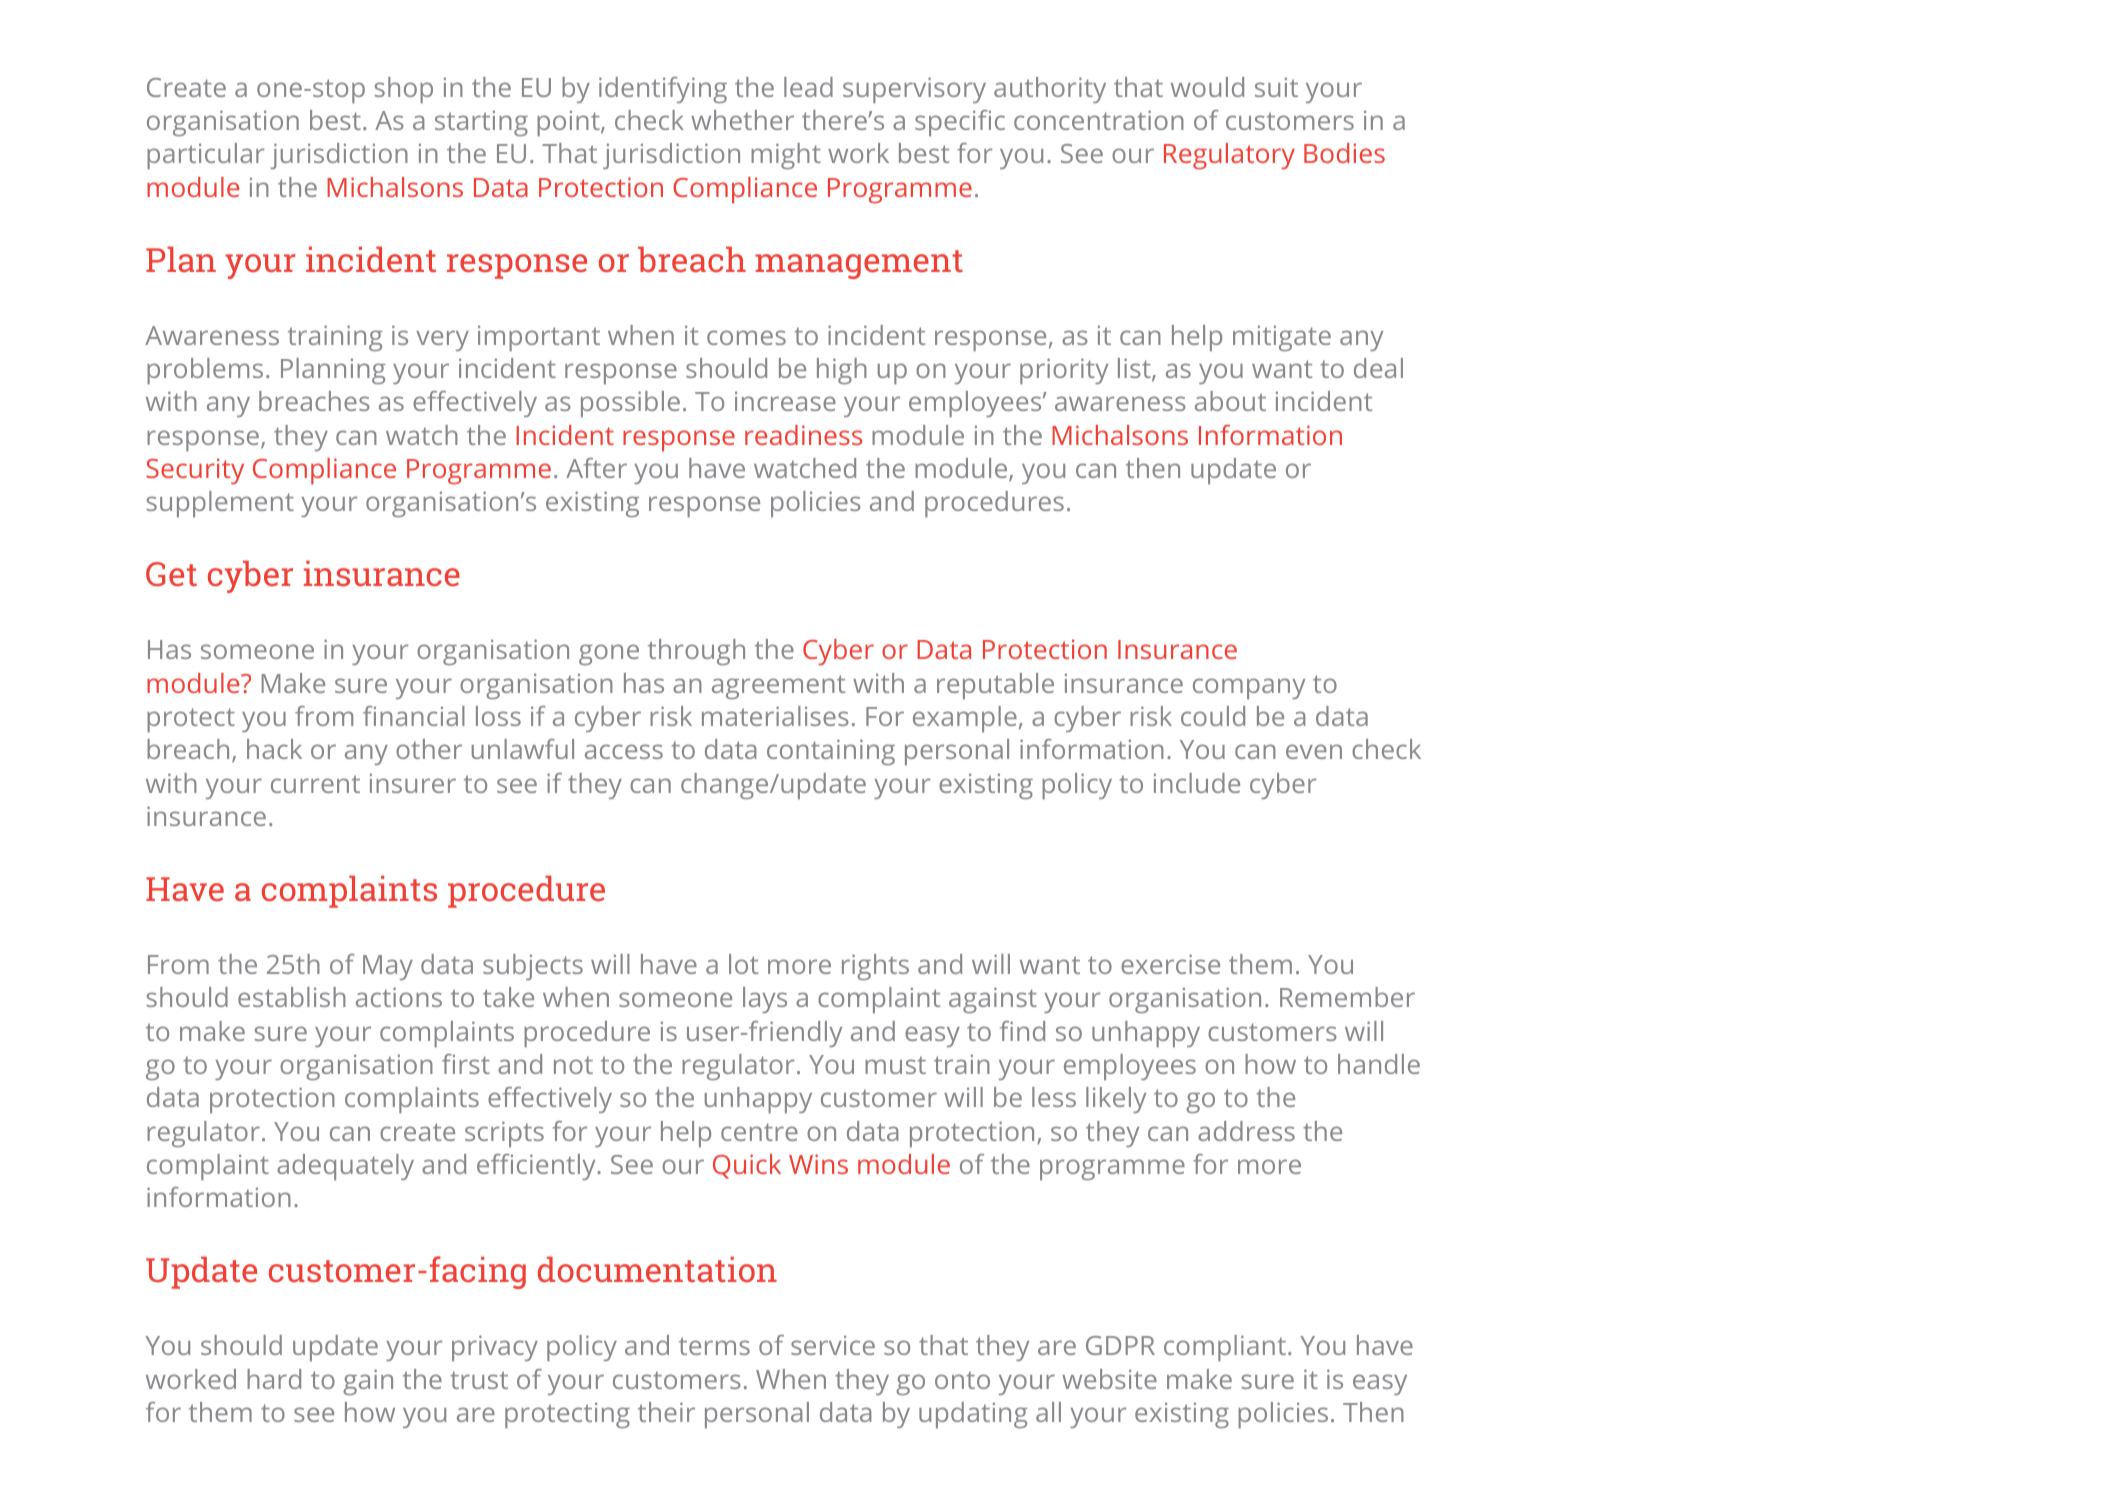 This page has width=2120, height=1500. I want to click on whether, so click(742, 120).
